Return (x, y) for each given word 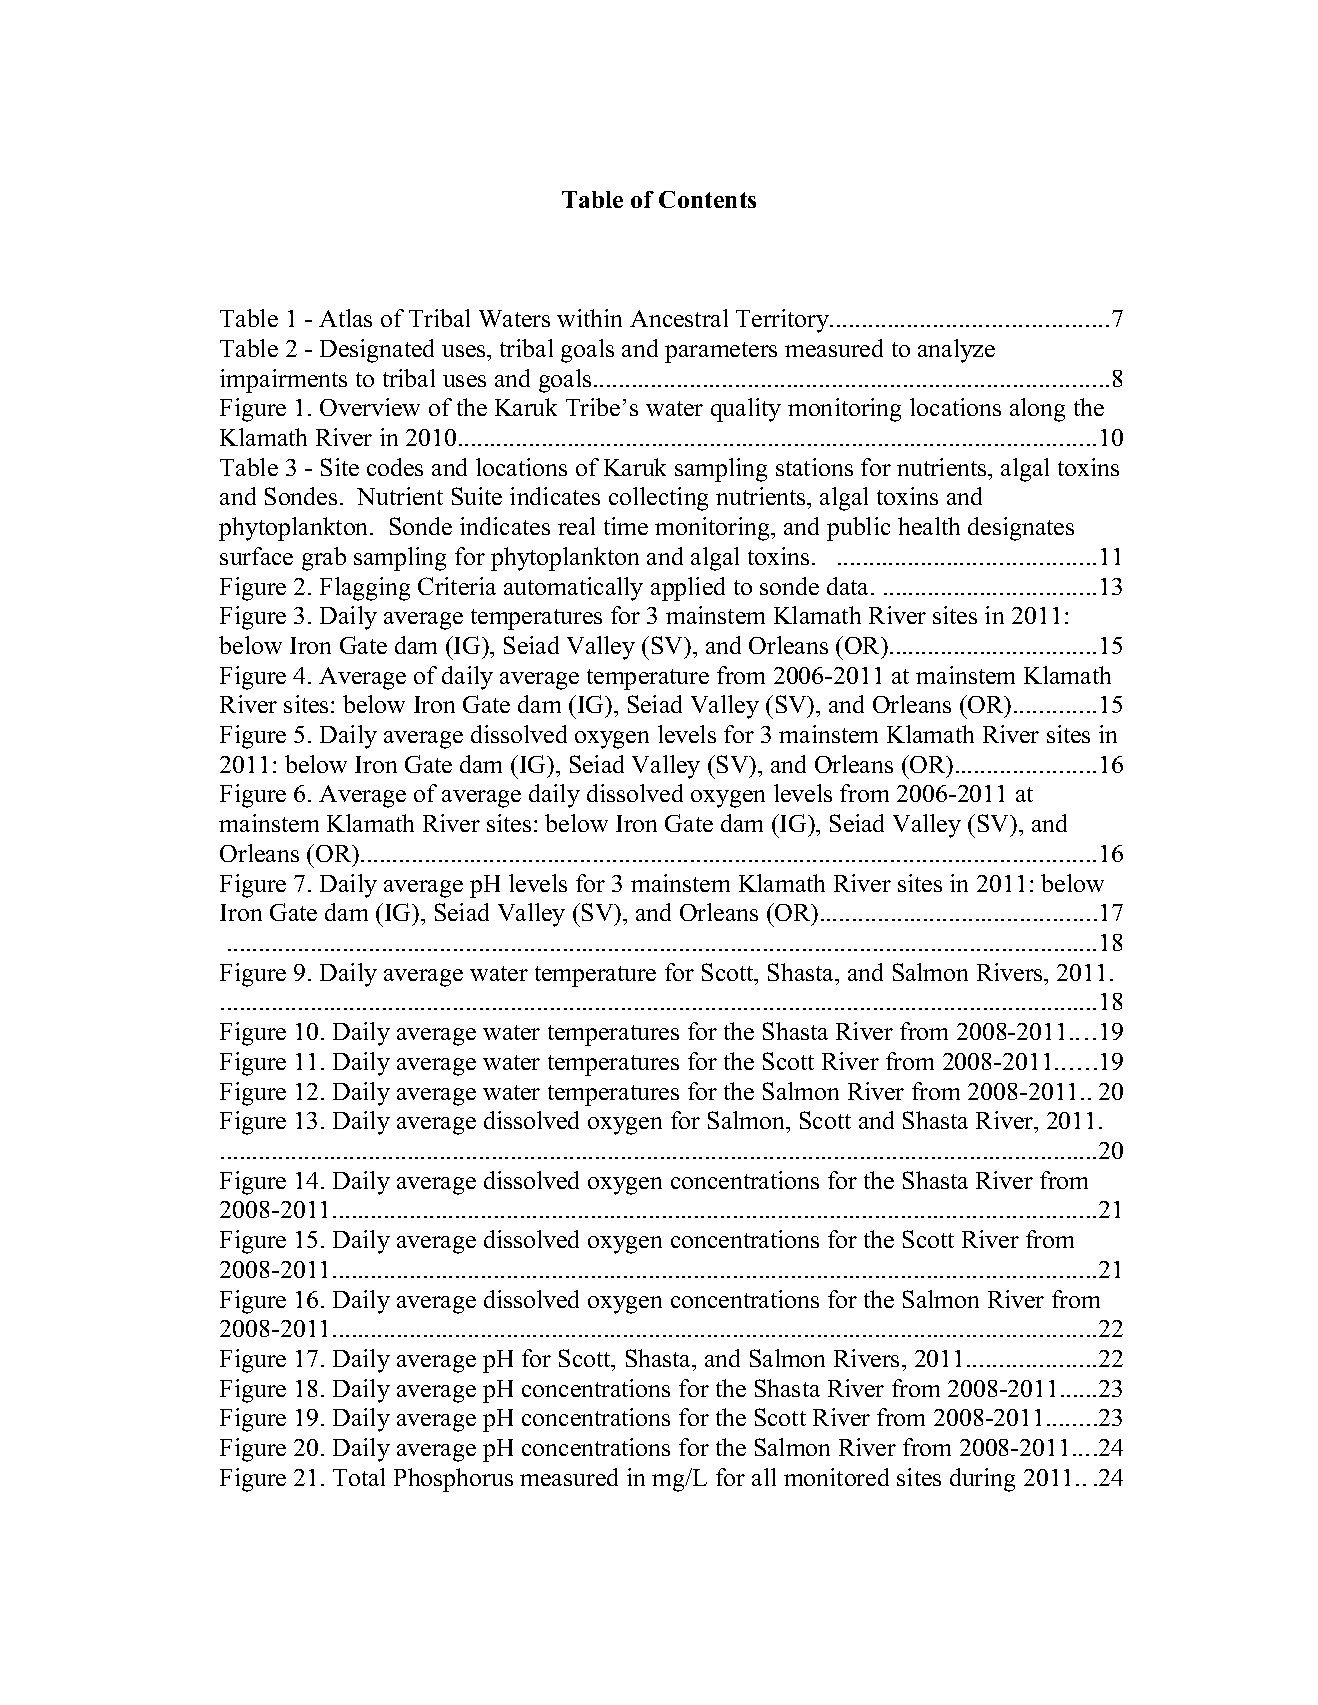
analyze (956, 351)
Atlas (345, 318)
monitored (836, 1477)
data (849, 586)
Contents (707, 199)
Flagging (365, 589)
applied (688, 589)
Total (359, 1477)
